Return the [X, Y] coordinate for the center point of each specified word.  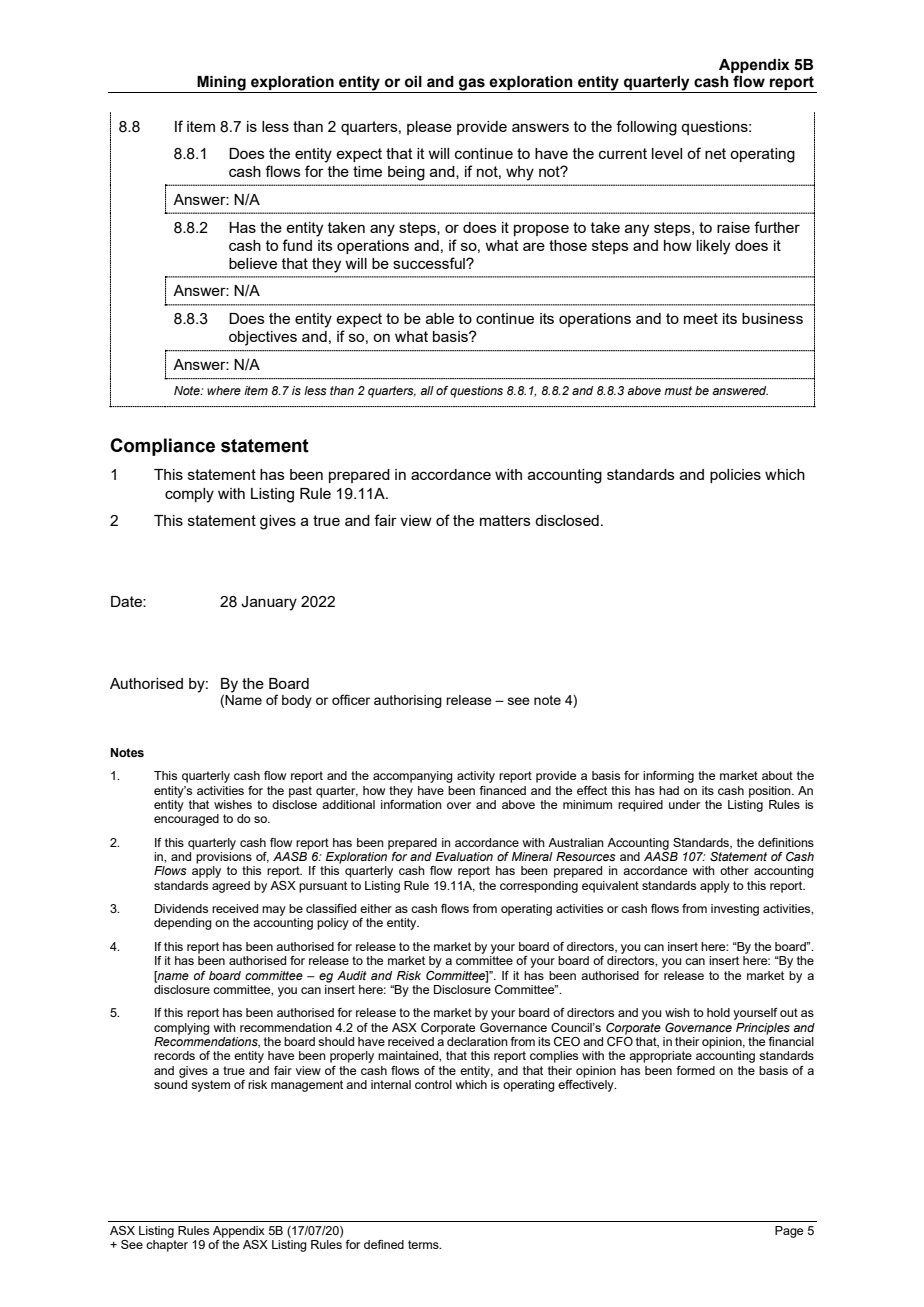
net [715, 153]
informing [668, 777]
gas [472, 85]
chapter [167, 1246]
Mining [221, 84]
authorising [408, 701]
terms [424, 1244]
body [297, 701]
